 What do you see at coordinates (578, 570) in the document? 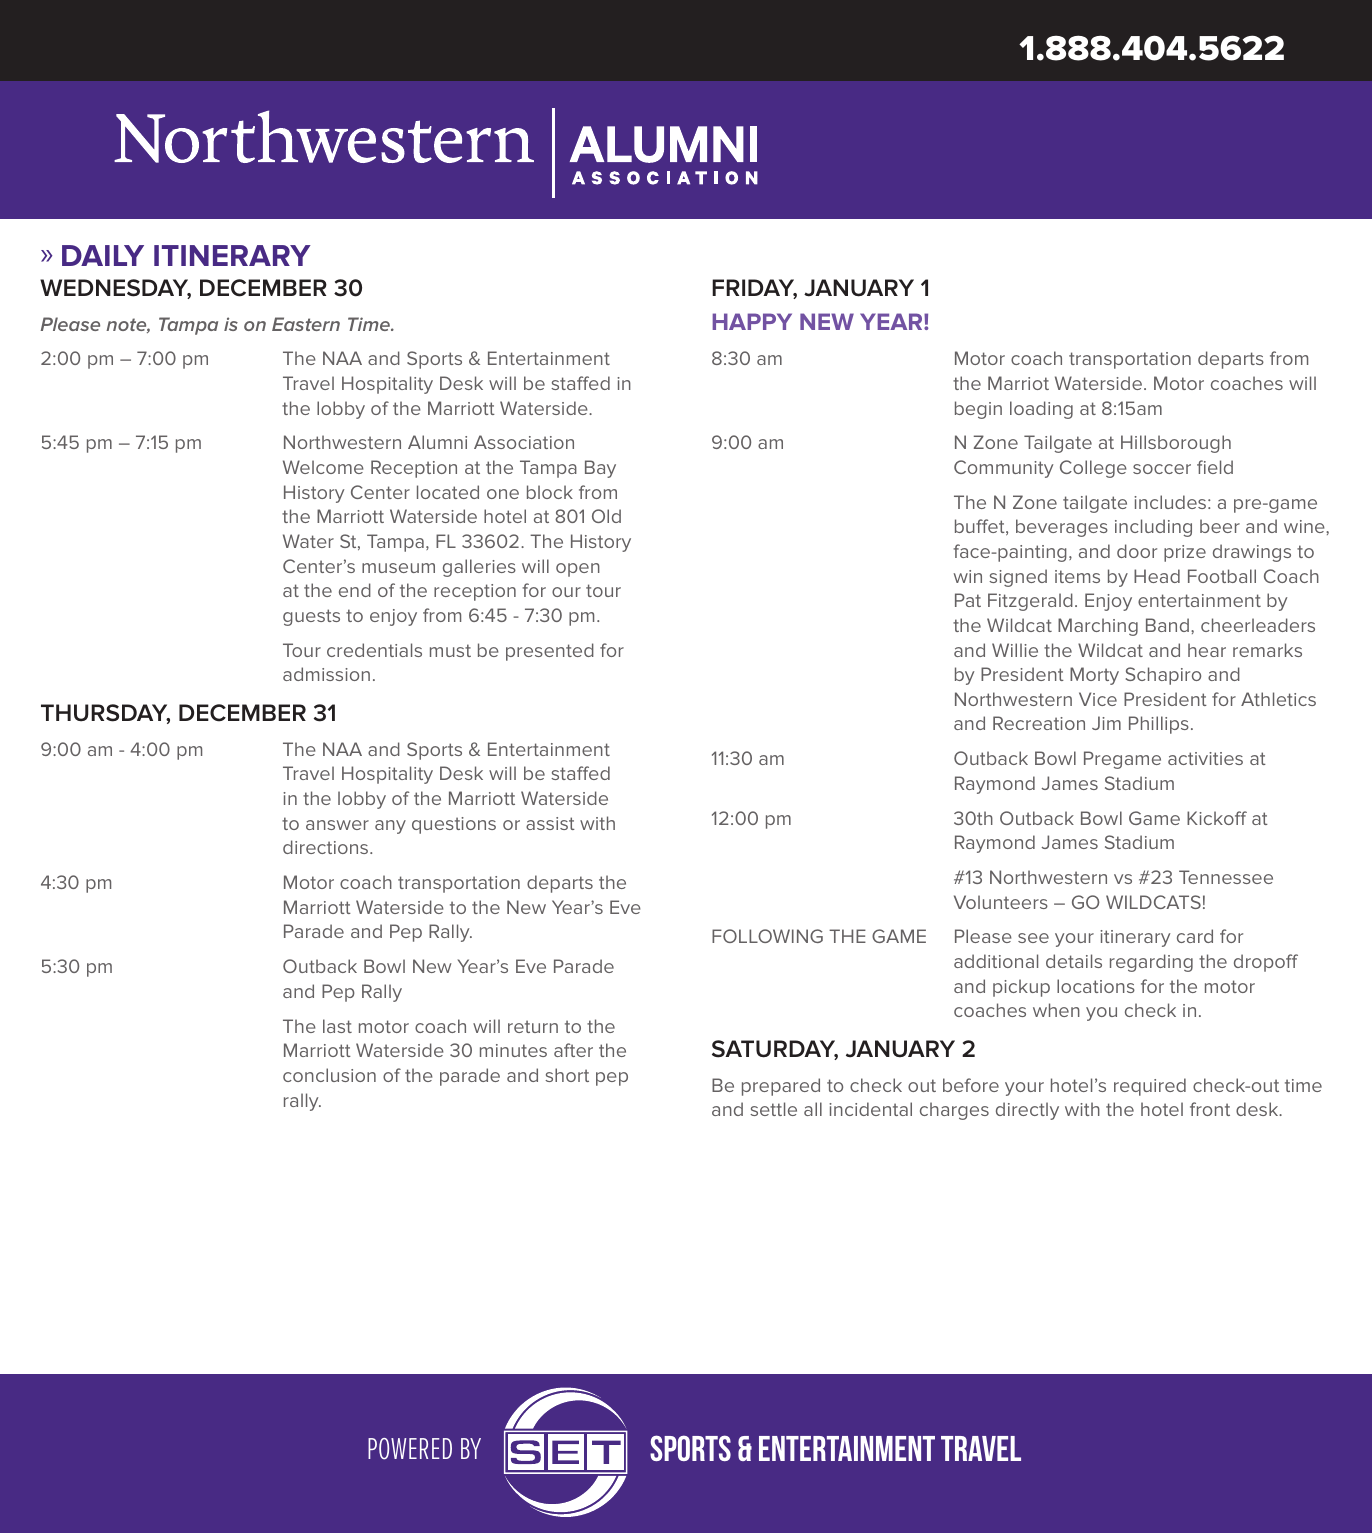
I see `open` at bounding box center [578, 570].
